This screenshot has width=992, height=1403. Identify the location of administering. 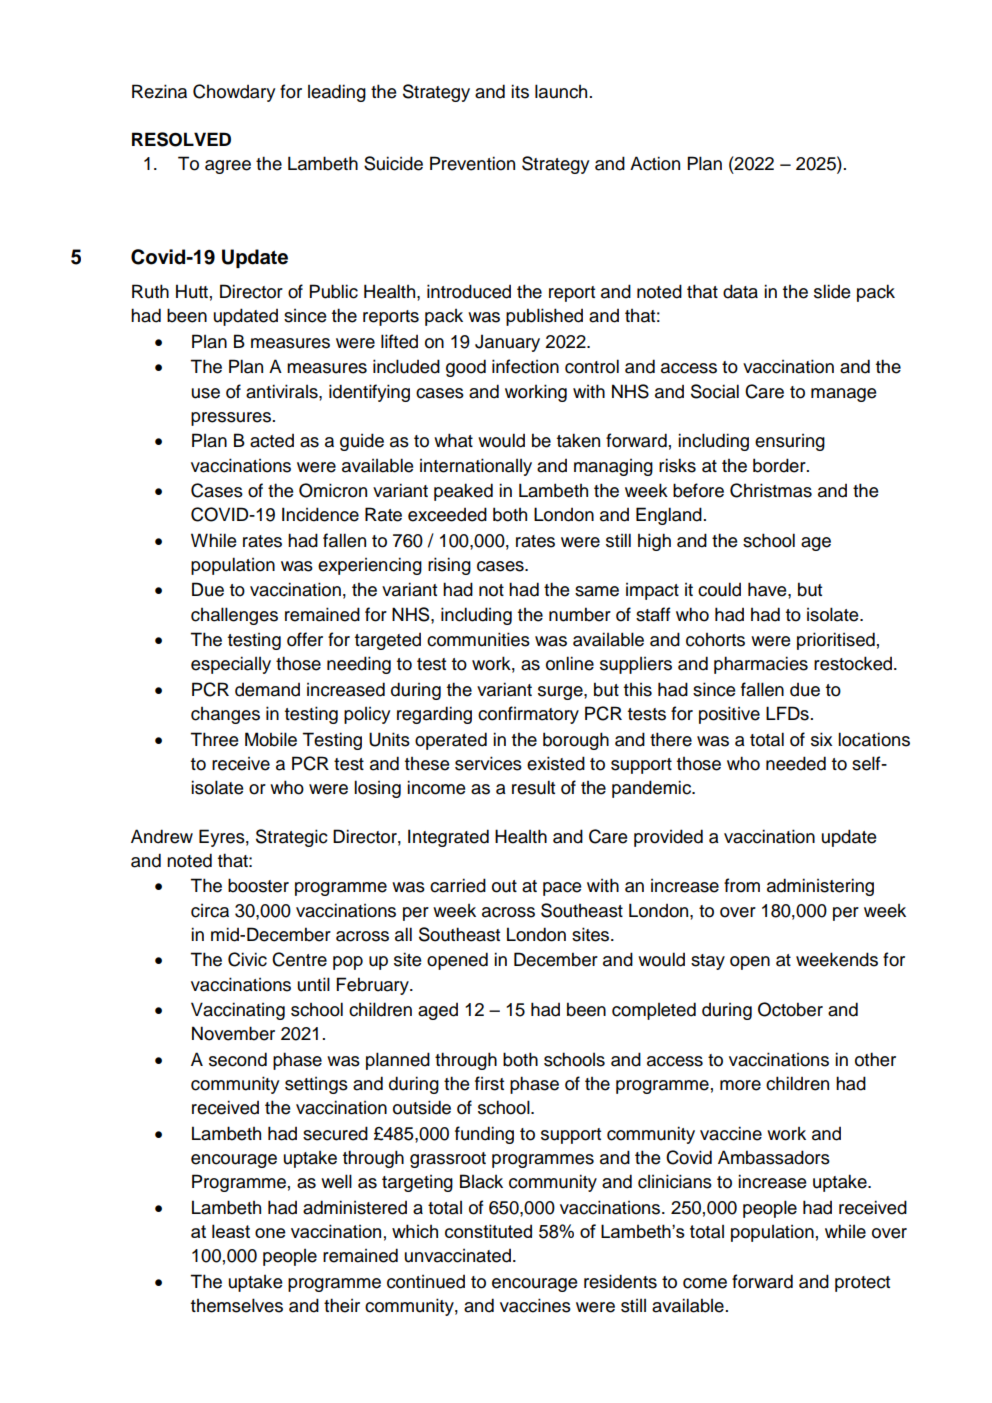
(820, 887).
